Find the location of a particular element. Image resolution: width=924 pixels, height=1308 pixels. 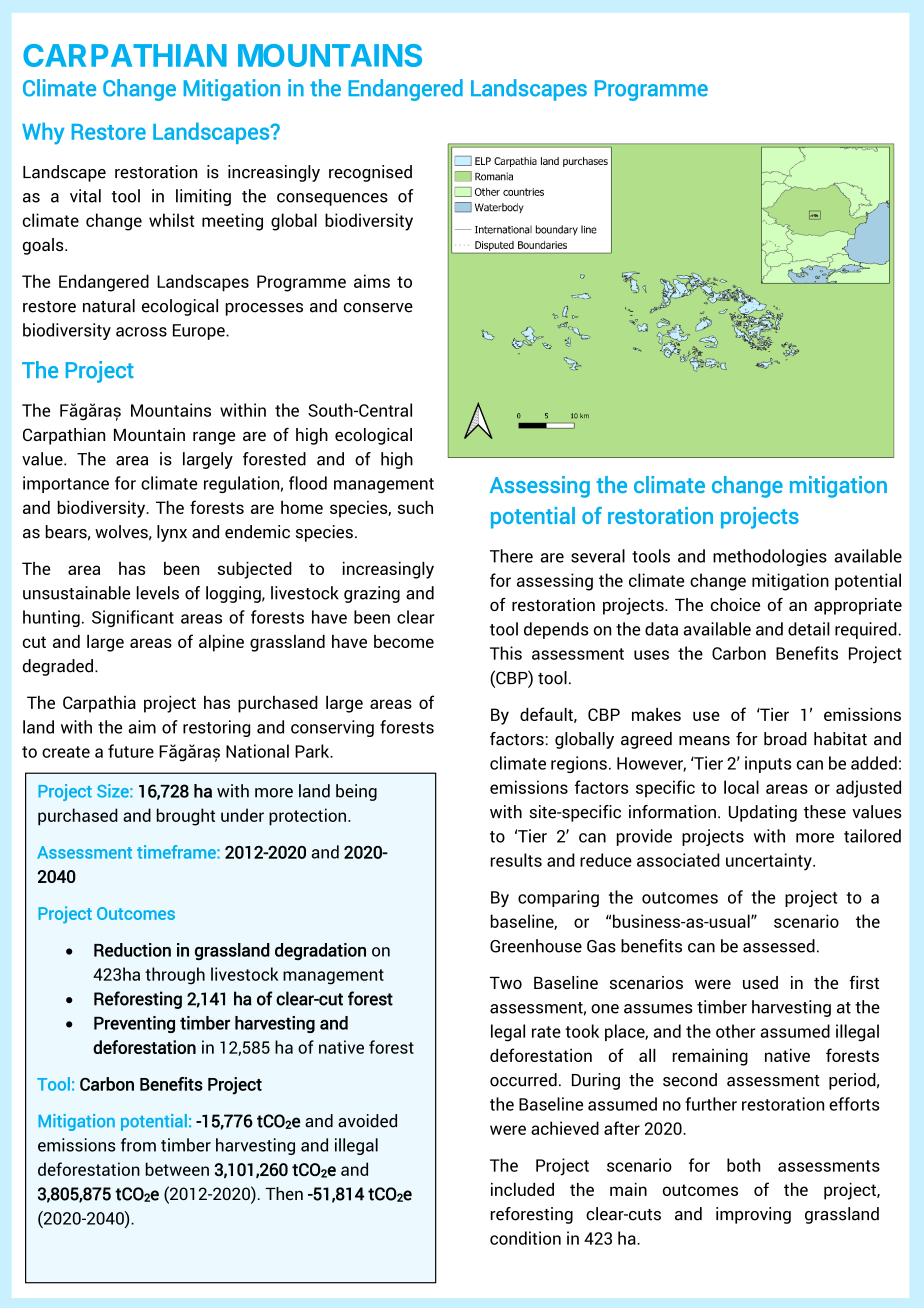

broad is located at coordinates (785, 739).
